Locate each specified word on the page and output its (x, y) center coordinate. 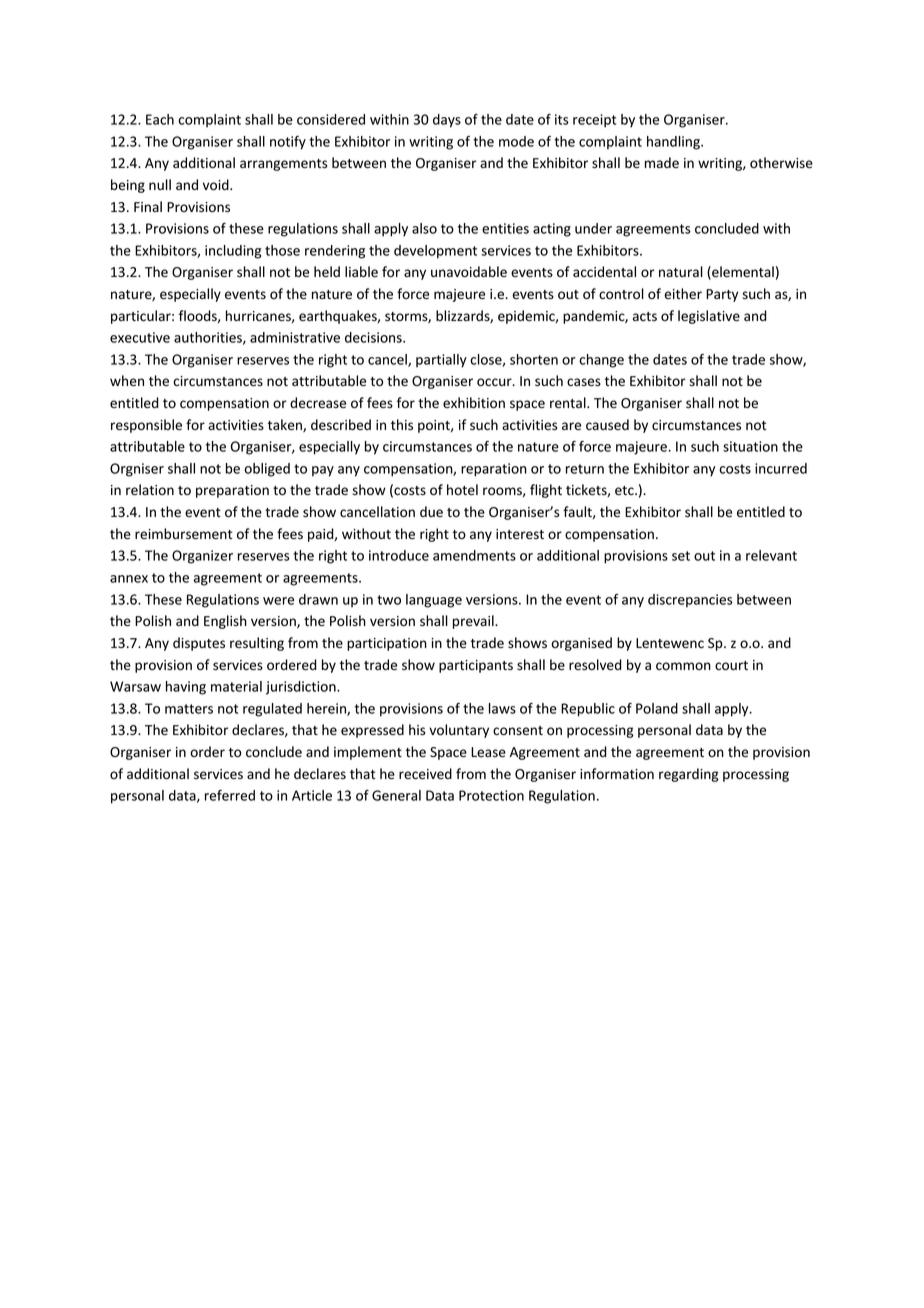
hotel (462, 490)
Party (722, 295)
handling (674, 143)
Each (160, 119)
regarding (688, 775)
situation (750, 446)
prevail (474, 622)
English (225, 622)
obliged (267, 470)
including (233, 252)
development (435, 252)
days (447, 121)
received (425, 774)
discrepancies (690, 601)
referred (230, 795)
